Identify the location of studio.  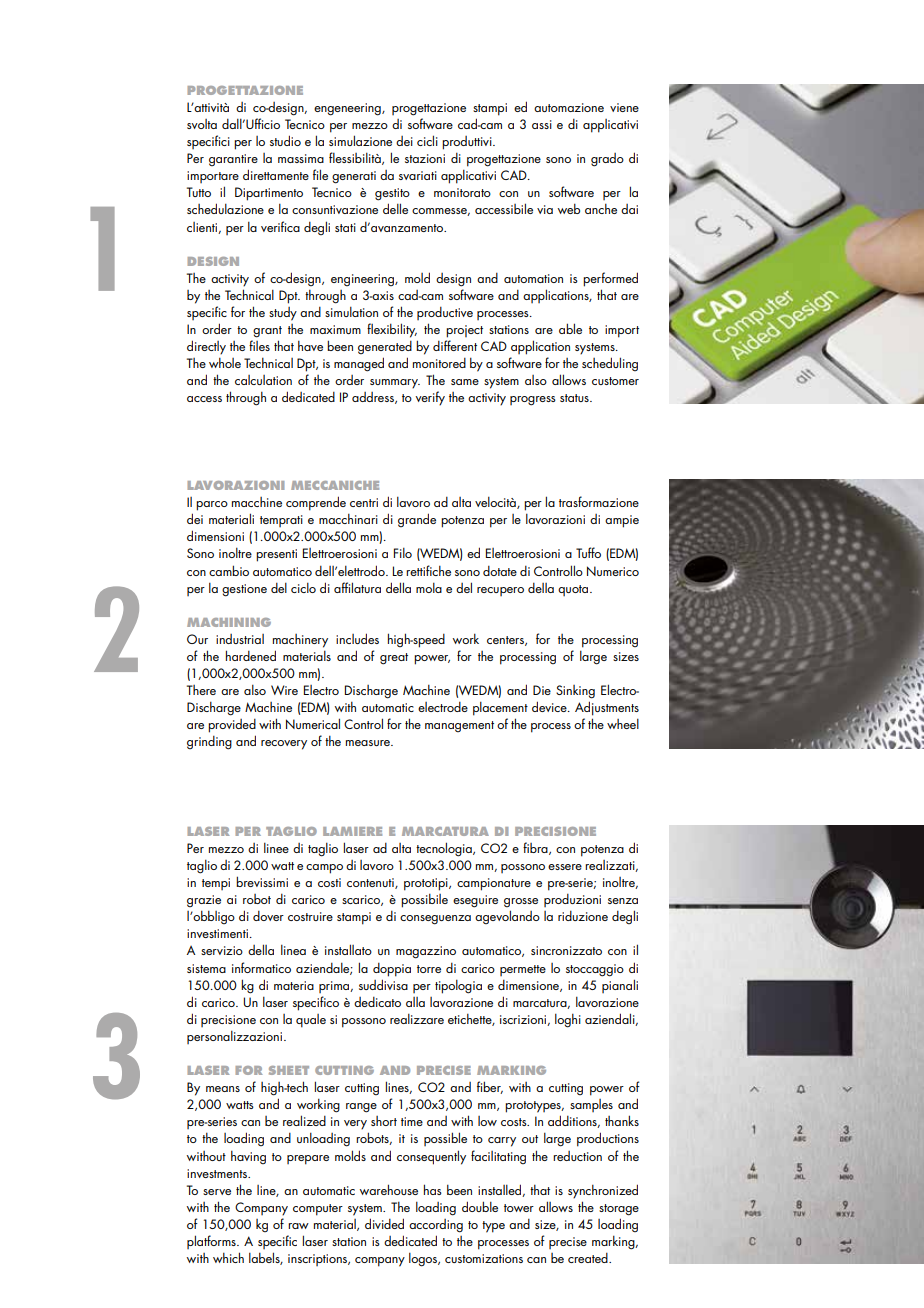
(285, 140).
